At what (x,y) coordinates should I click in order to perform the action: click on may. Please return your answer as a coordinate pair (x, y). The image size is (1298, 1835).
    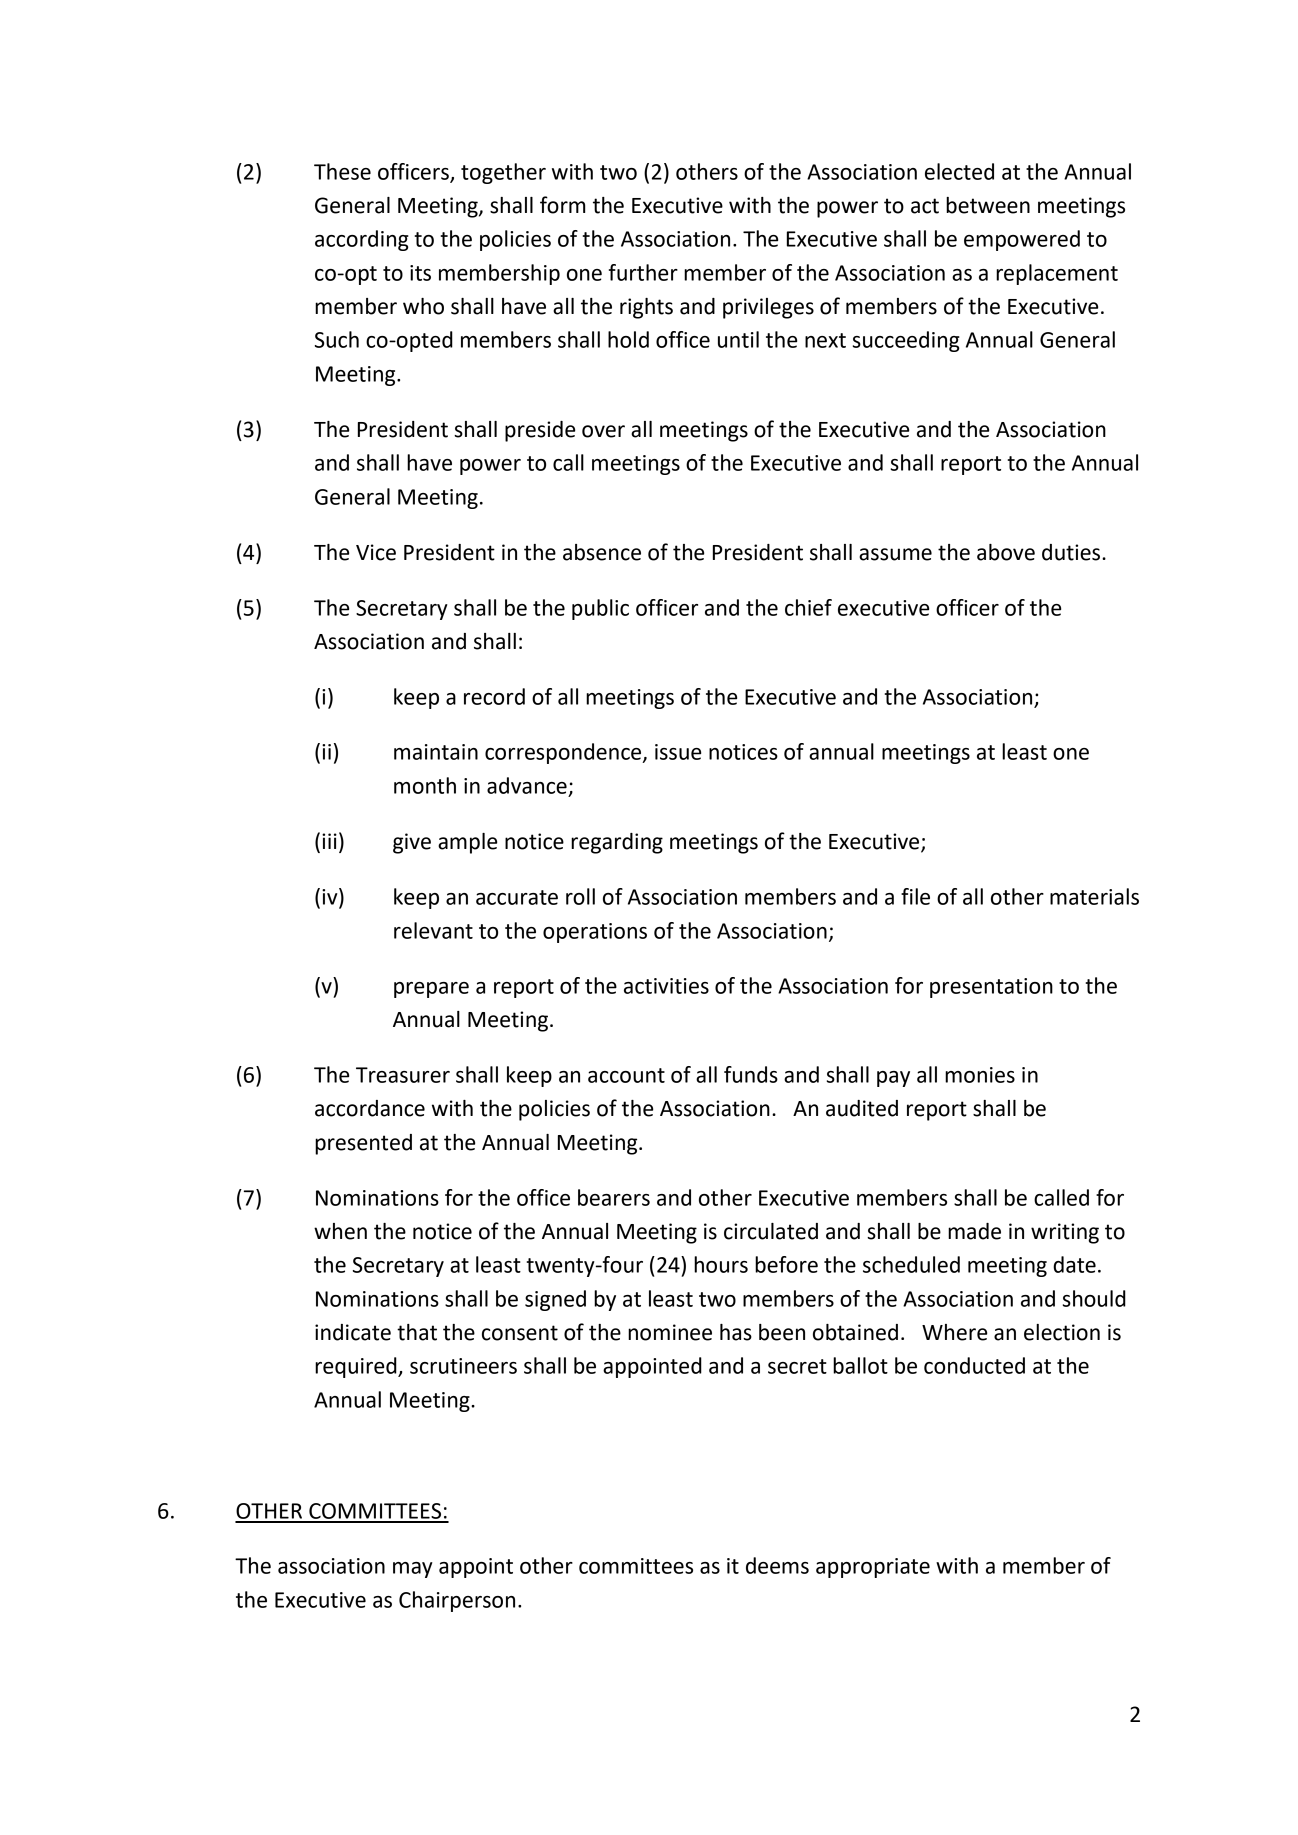
    Looking at the image, I should click on (413, 1570).
